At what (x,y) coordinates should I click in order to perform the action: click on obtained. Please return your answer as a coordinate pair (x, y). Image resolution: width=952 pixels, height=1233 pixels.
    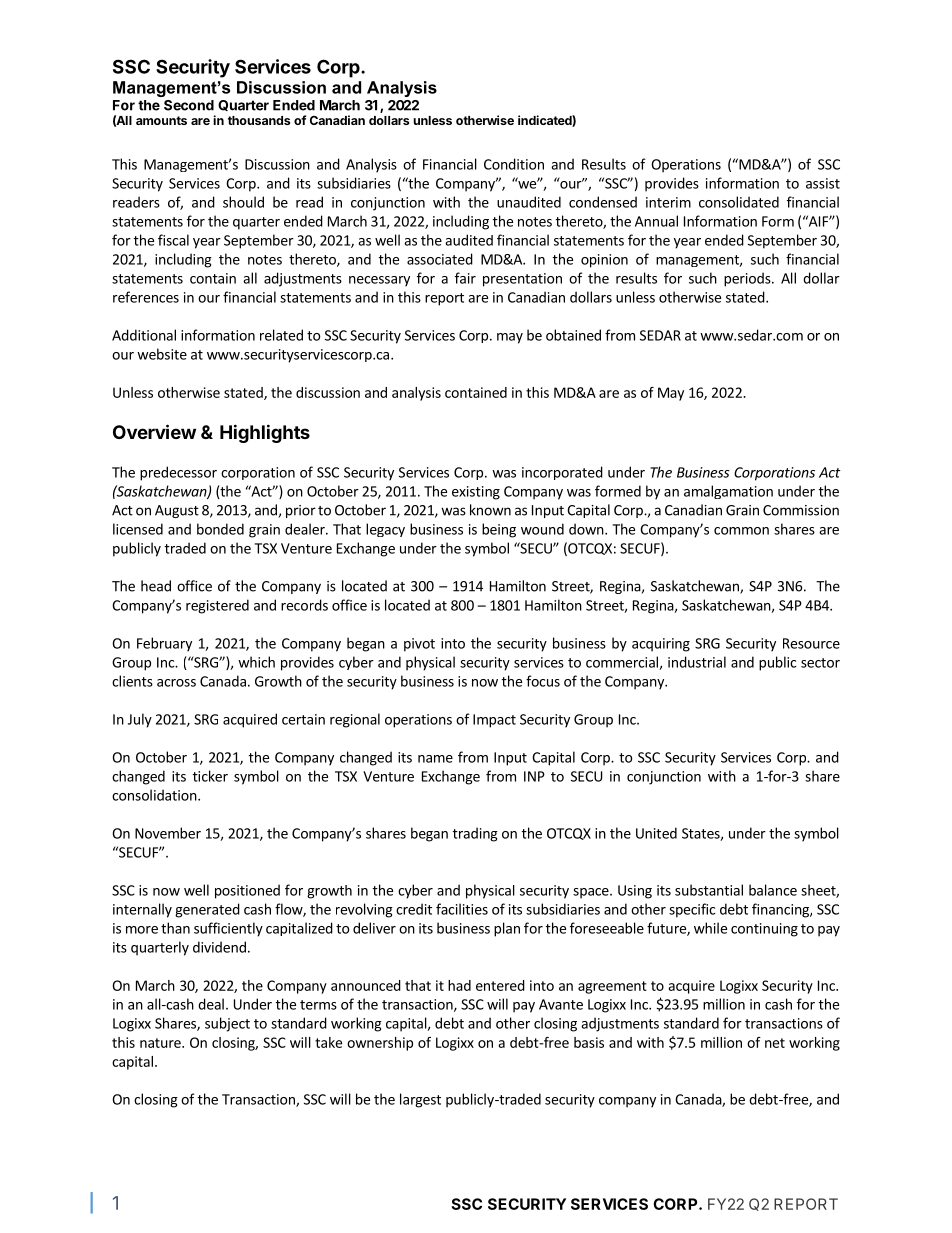
    Looking at the image, I should click on (573, 335).
